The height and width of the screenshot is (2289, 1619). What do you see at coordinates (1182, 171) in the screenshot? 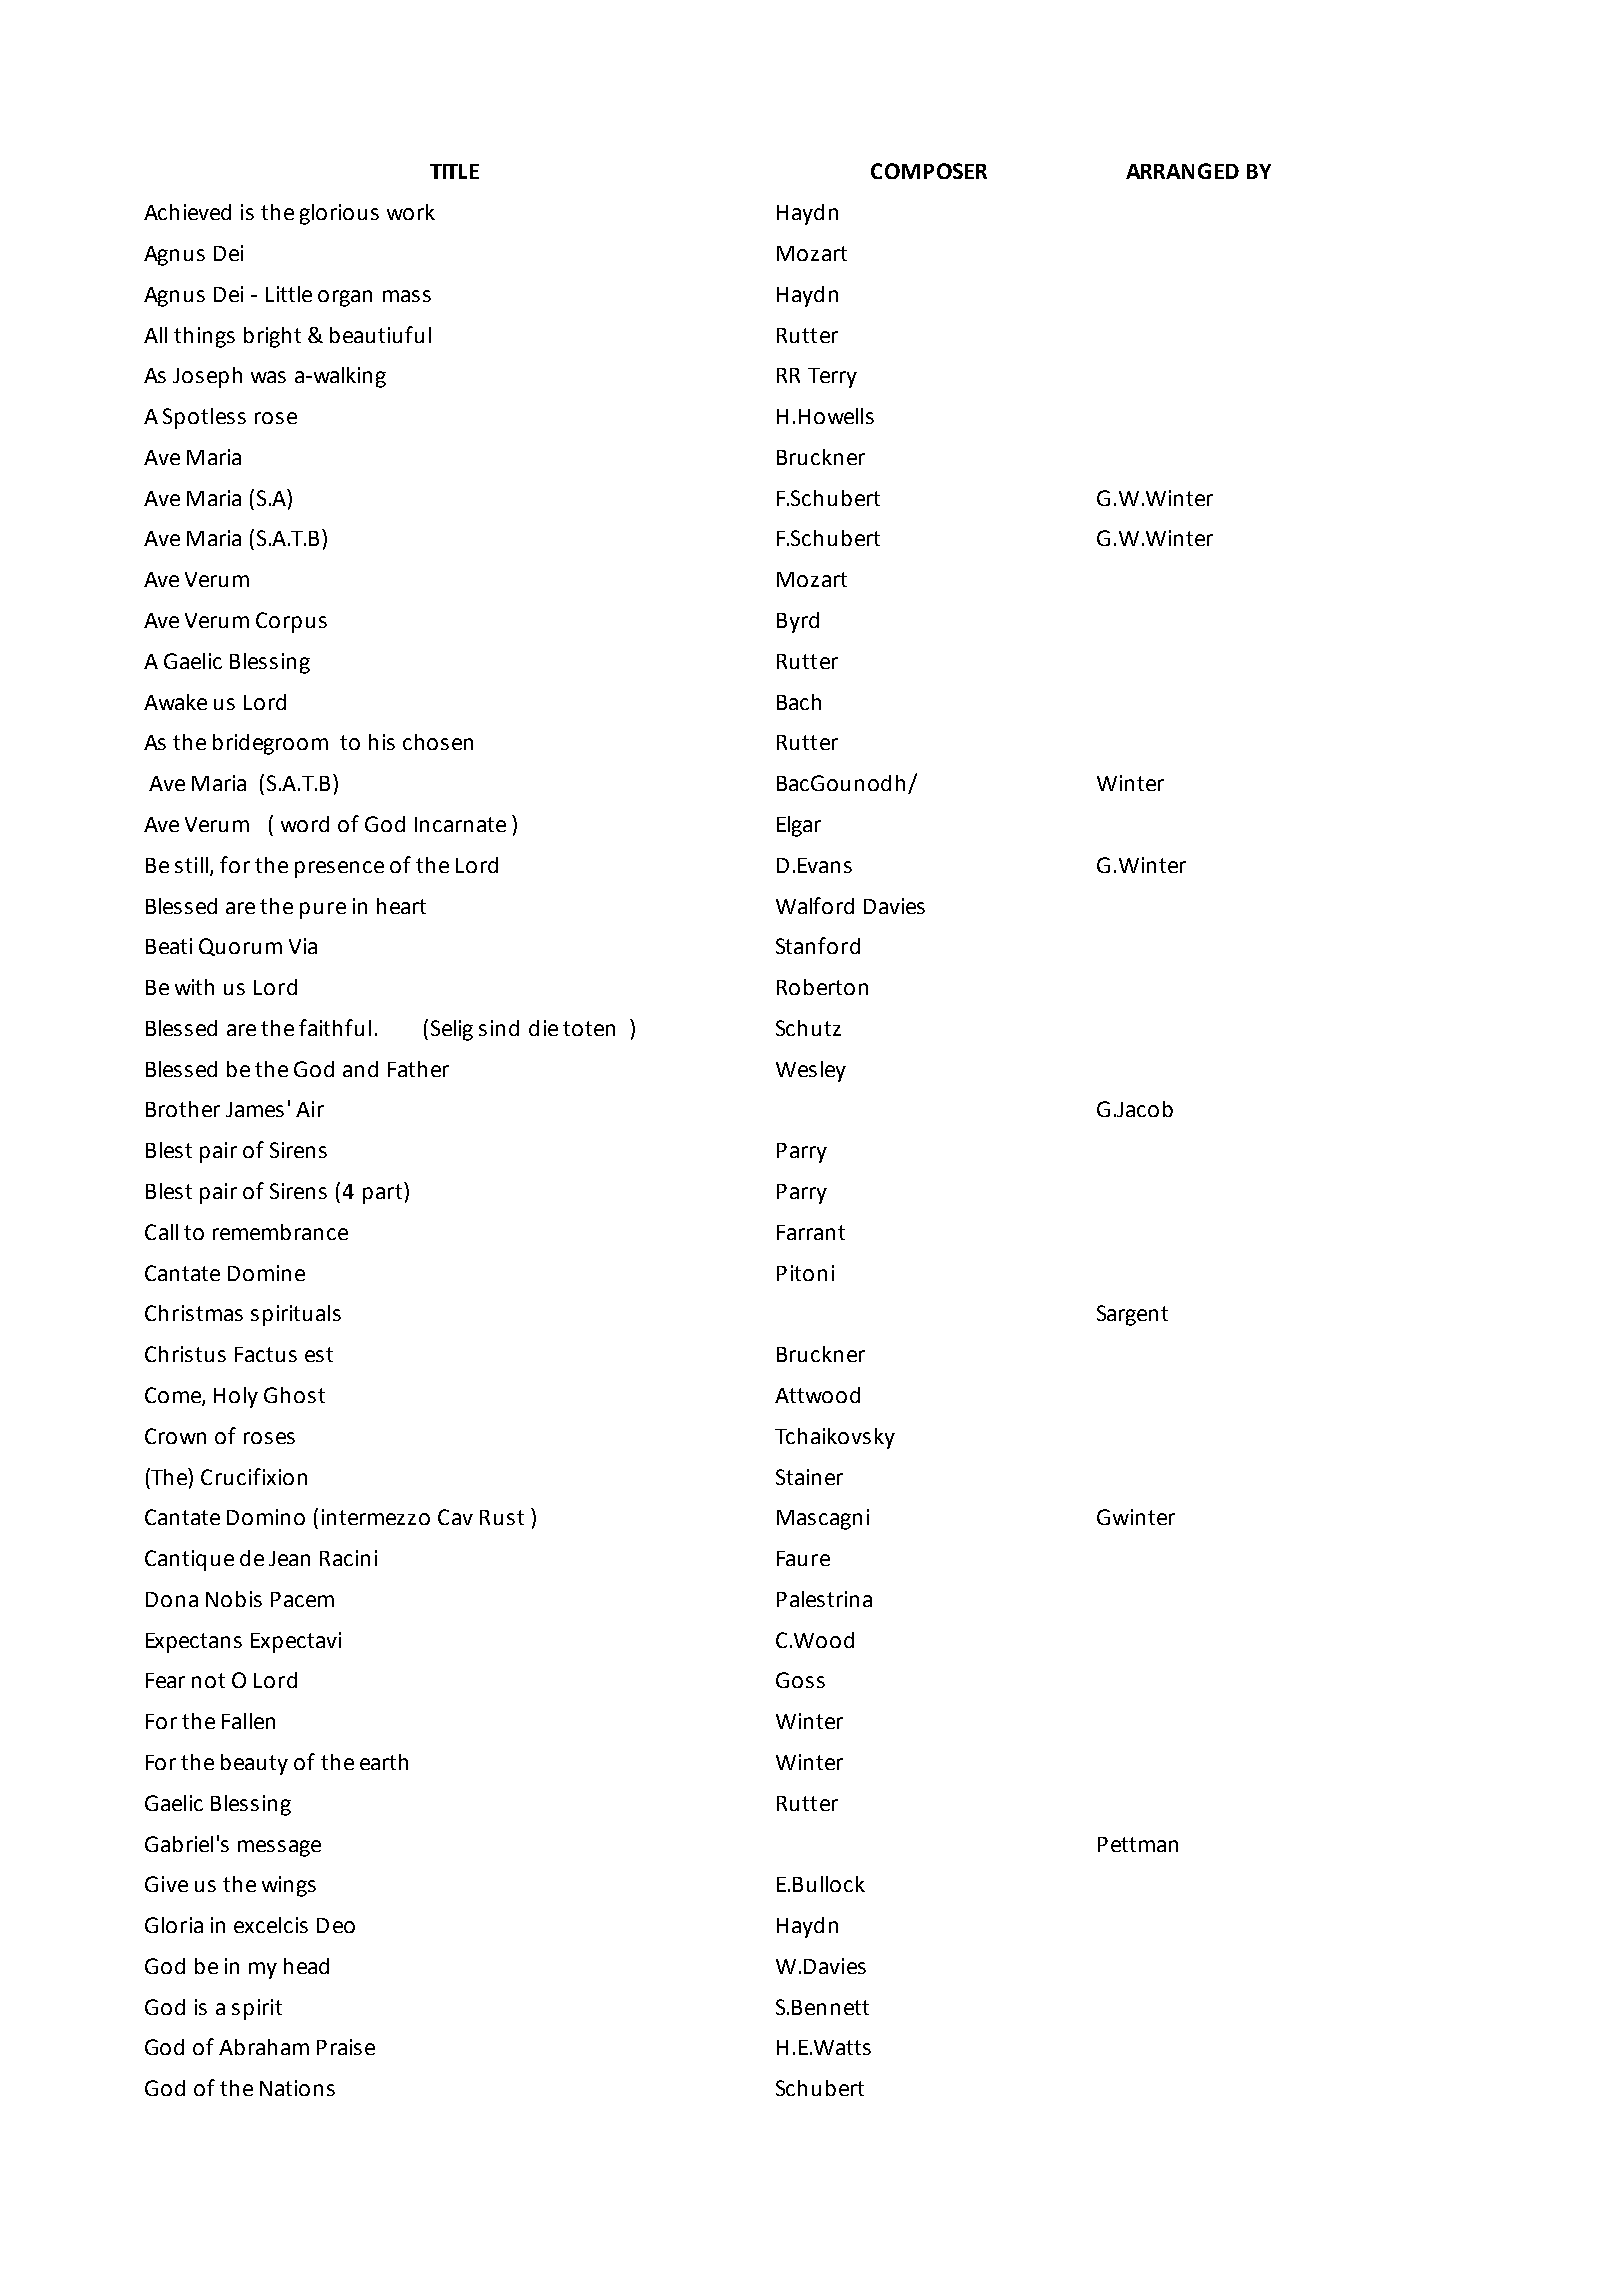
I see `ARRANGED` at bounding box center [1182, 171].
